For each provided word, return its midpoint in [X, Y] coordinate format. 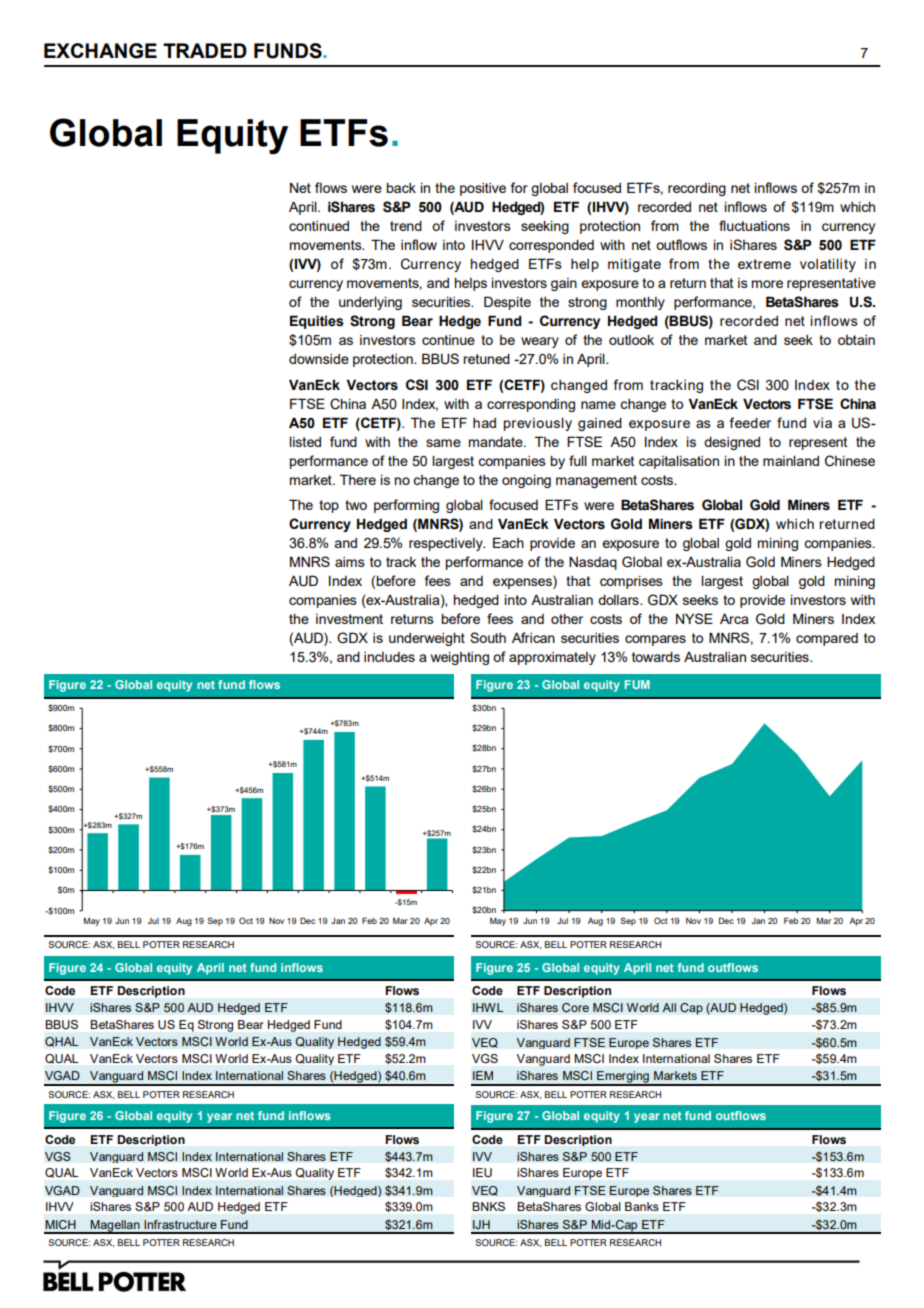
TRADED [205, 50]
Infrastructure [180, 1224]
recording [697, 189]
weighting [460, 658]
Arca [734, 618]
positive [483, 189]
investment [349, 619]
